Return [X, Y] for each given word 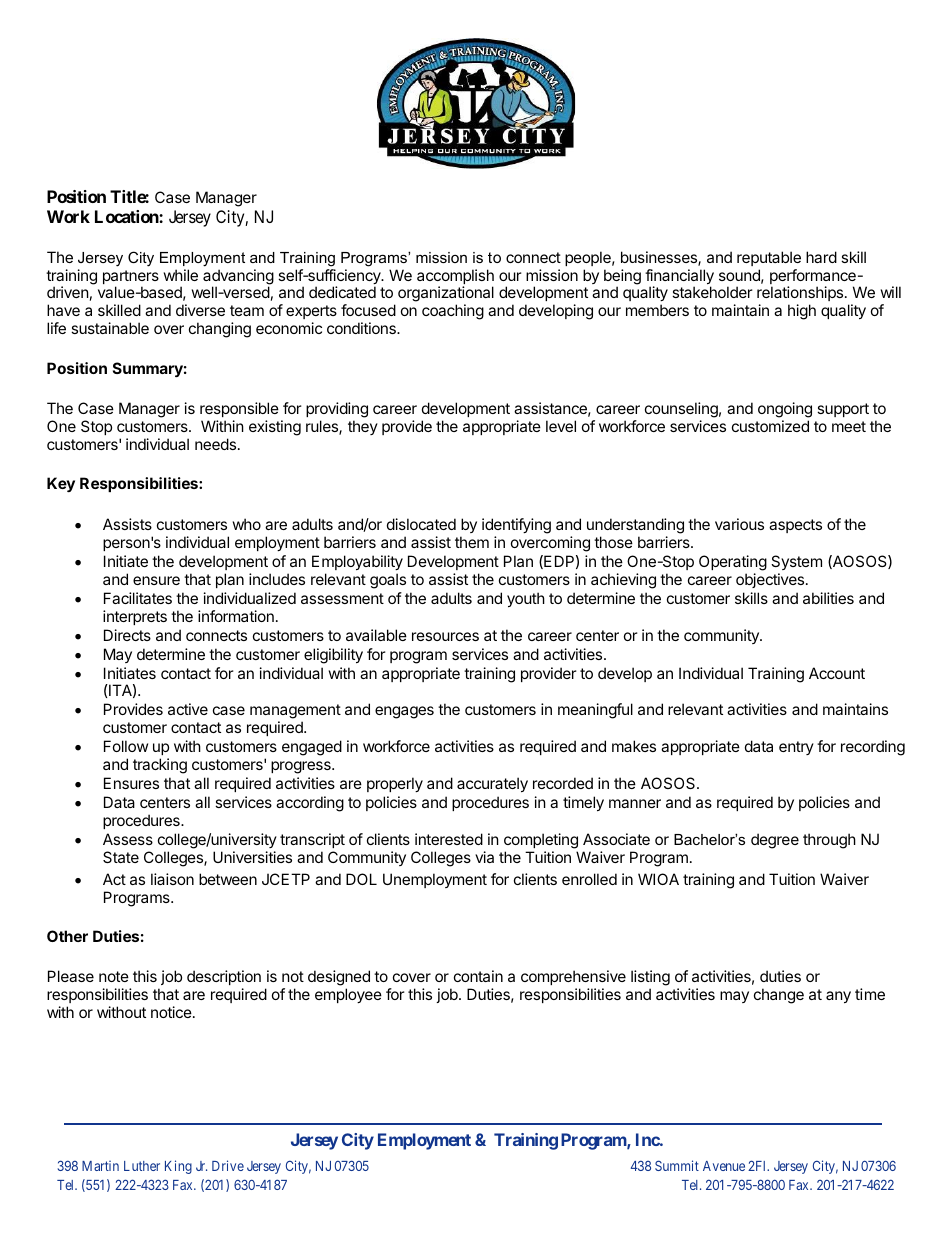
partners [131, 278]
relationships [801, 295]
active [188, 709]
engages [404, 712]
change [779, 996]
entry [796, 748]
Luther [142, 1166]
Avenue [724, 1166]
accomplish [455, 278]
